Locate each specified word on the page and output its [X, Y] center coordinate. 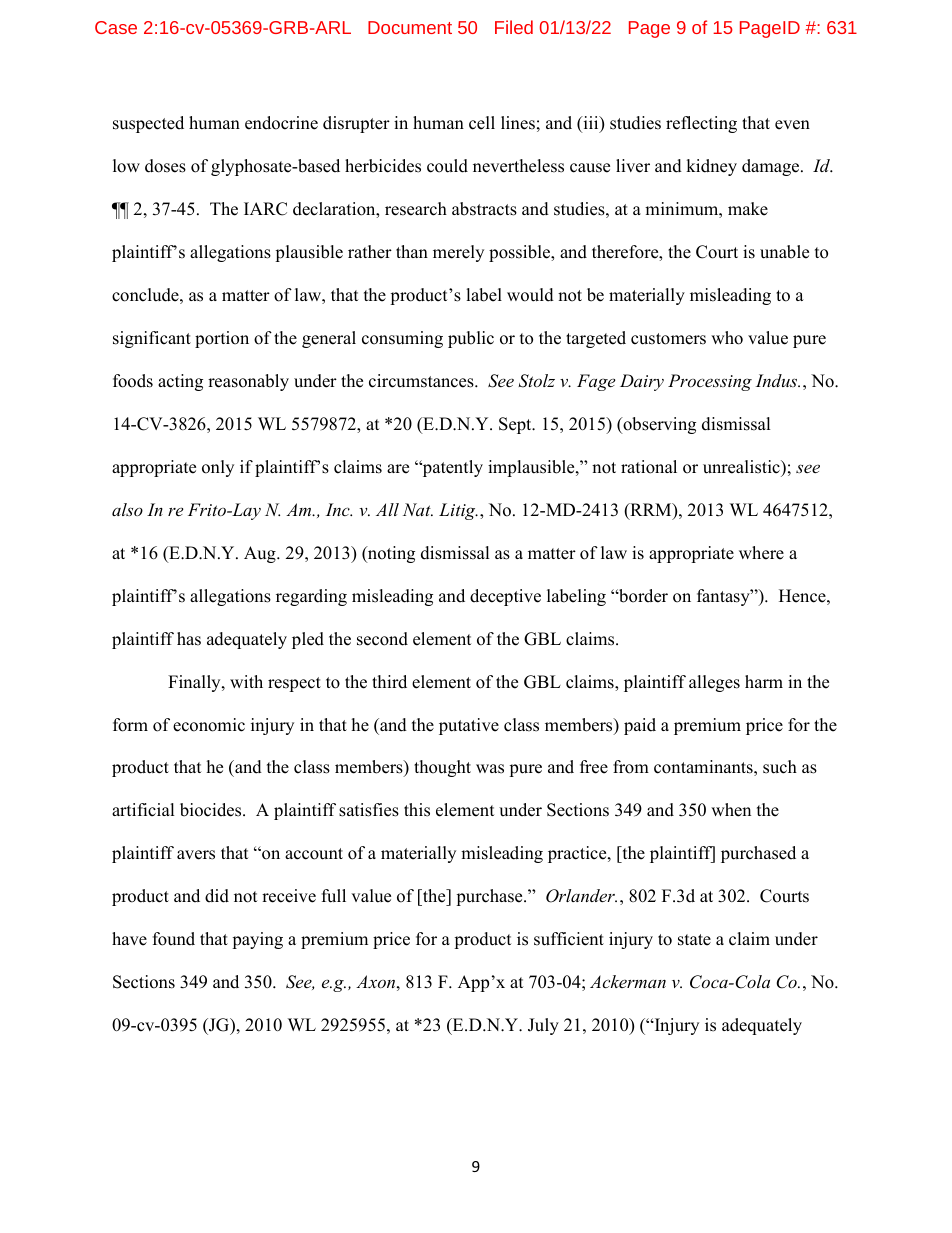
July [543, 1026]
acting [180, 382]
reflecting [701, 124]
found [174, 939]
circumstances [422, 381]
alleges [714, 683]
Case [116, 27]
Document [410, 27]
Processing [710, 382]
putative [469, 726]
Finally [195, 683]
